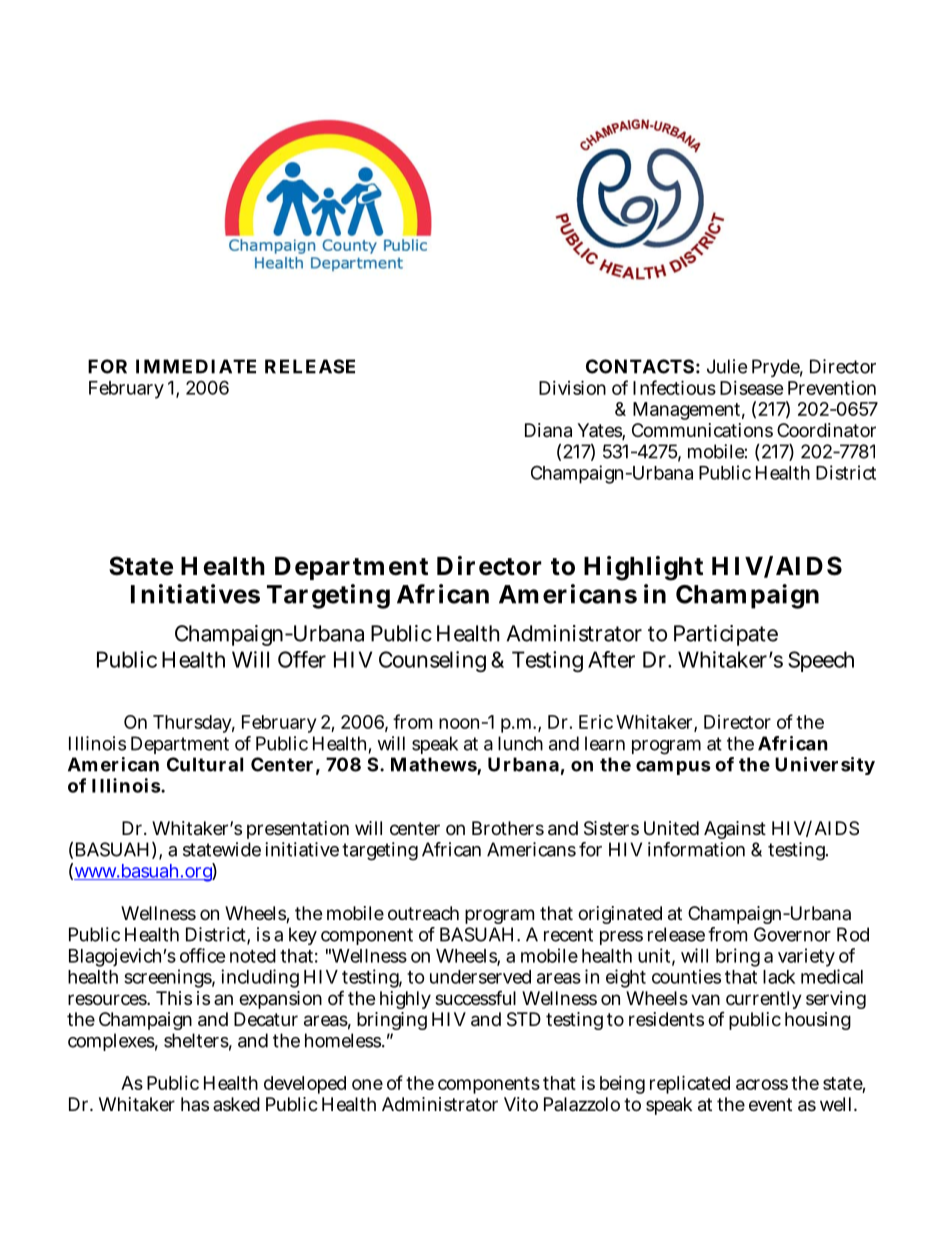 The height and width of the screenshot is (1233, 952). Describe the element at coordinates (762, 1084) in the screenshot. I see `across` at that location.
